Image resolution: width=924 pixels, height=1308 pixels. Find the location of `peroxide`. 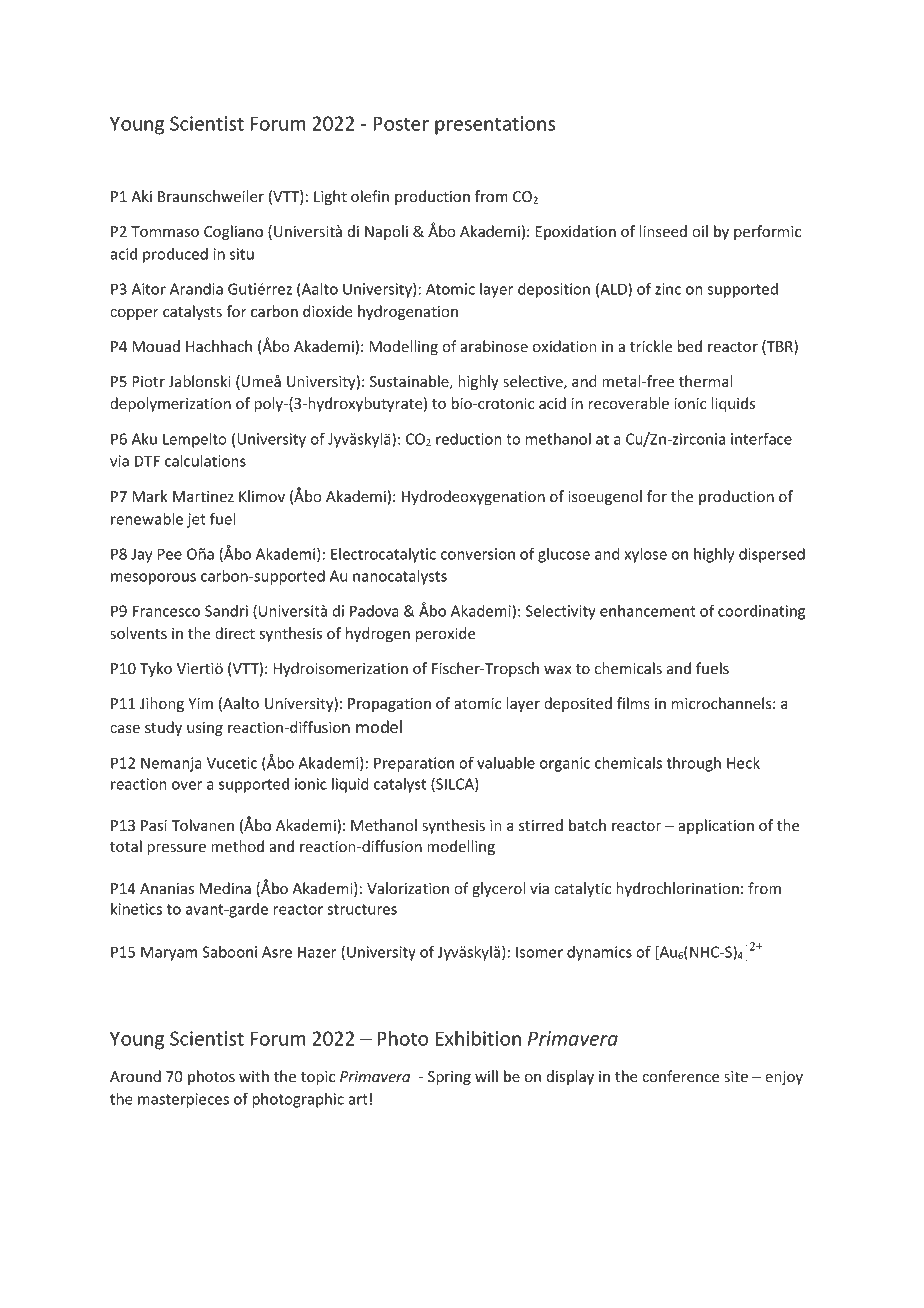

peroxide is located at coordinates (445, 634).
